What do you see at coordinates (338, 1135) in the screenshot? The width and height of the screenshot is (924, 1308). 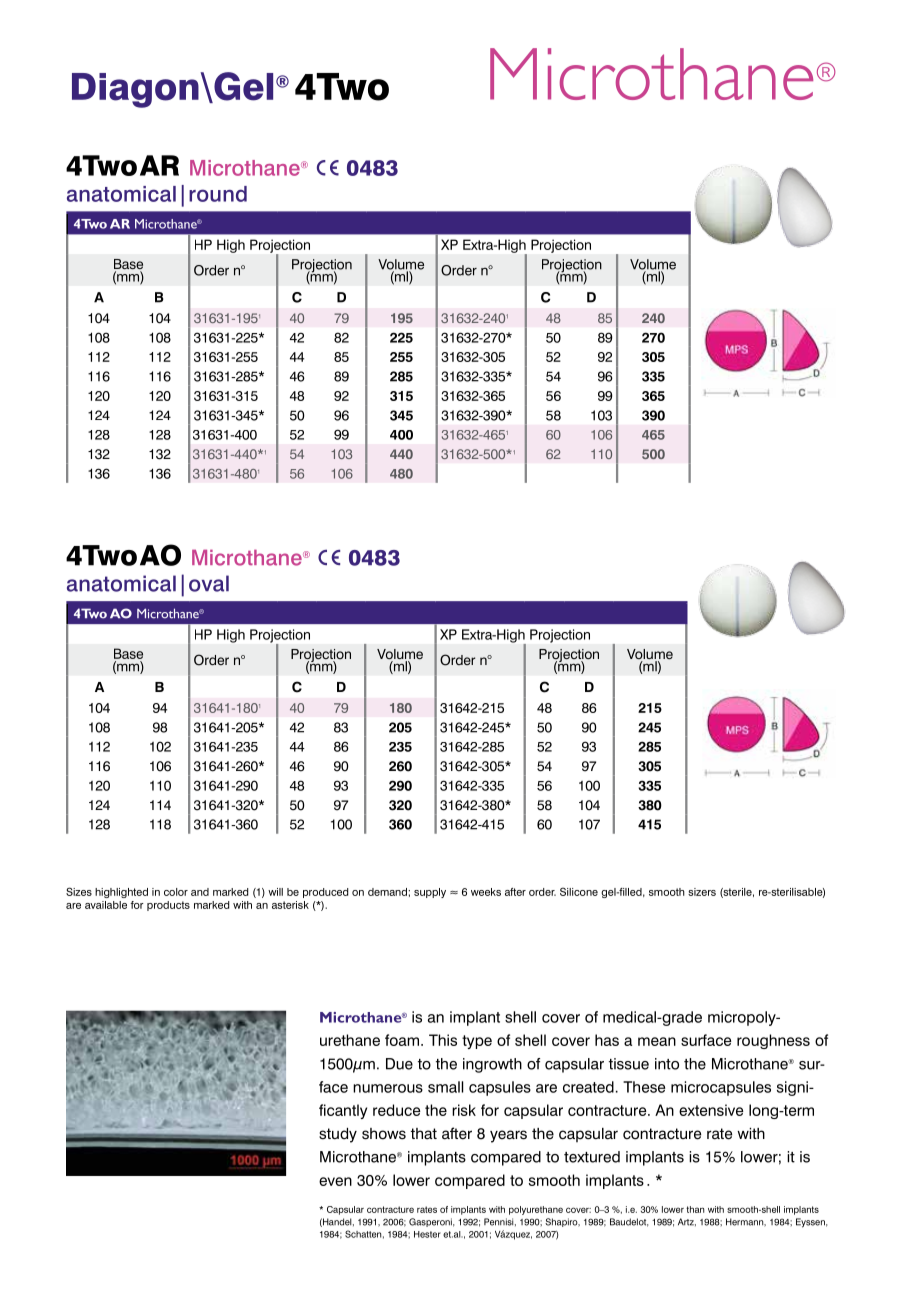 I see `study` at bounding box center [338, 1135].
